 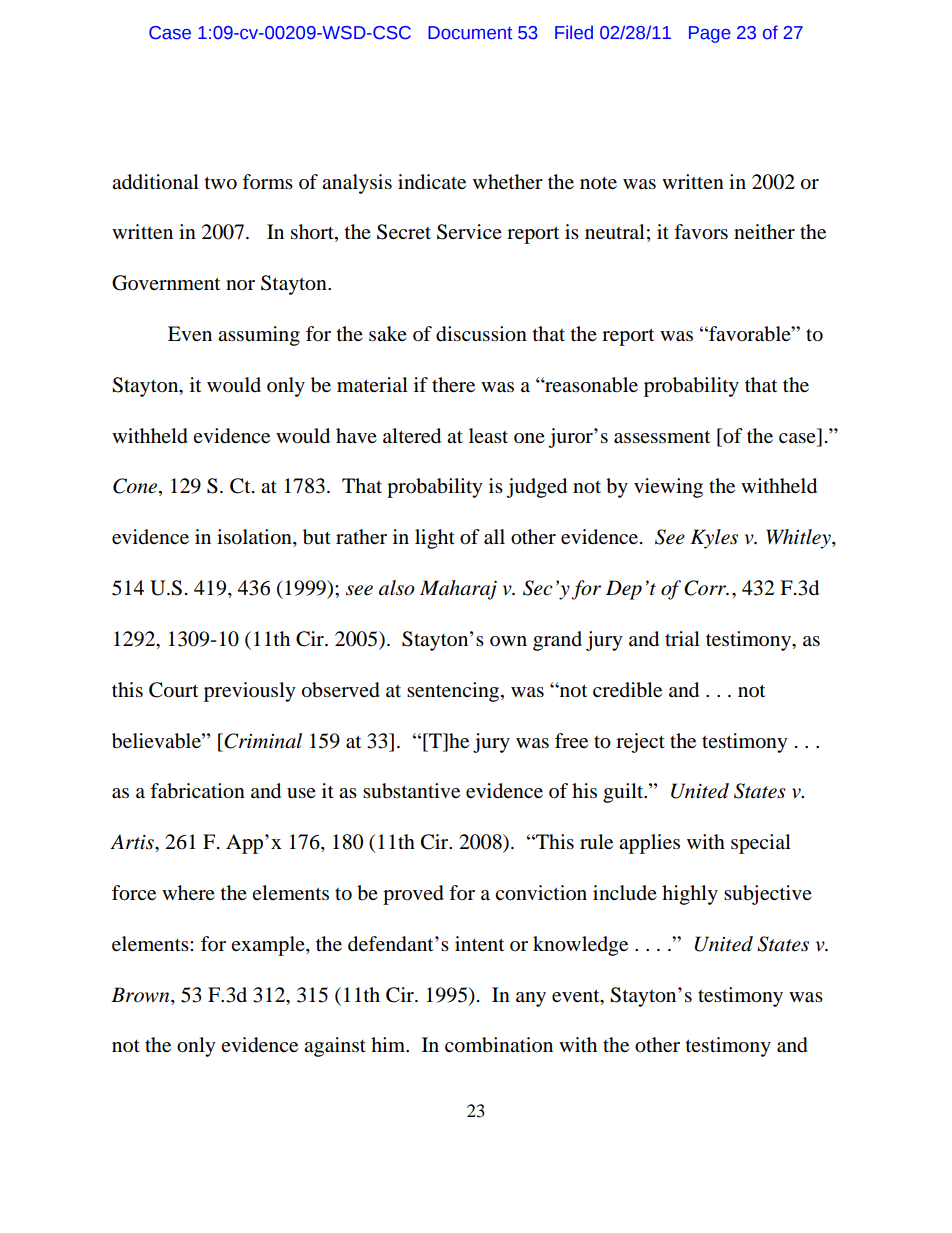 What do you see at coordinates (499, 1045) in the document?
I see `combination` at bounding box center [499, 1045].
